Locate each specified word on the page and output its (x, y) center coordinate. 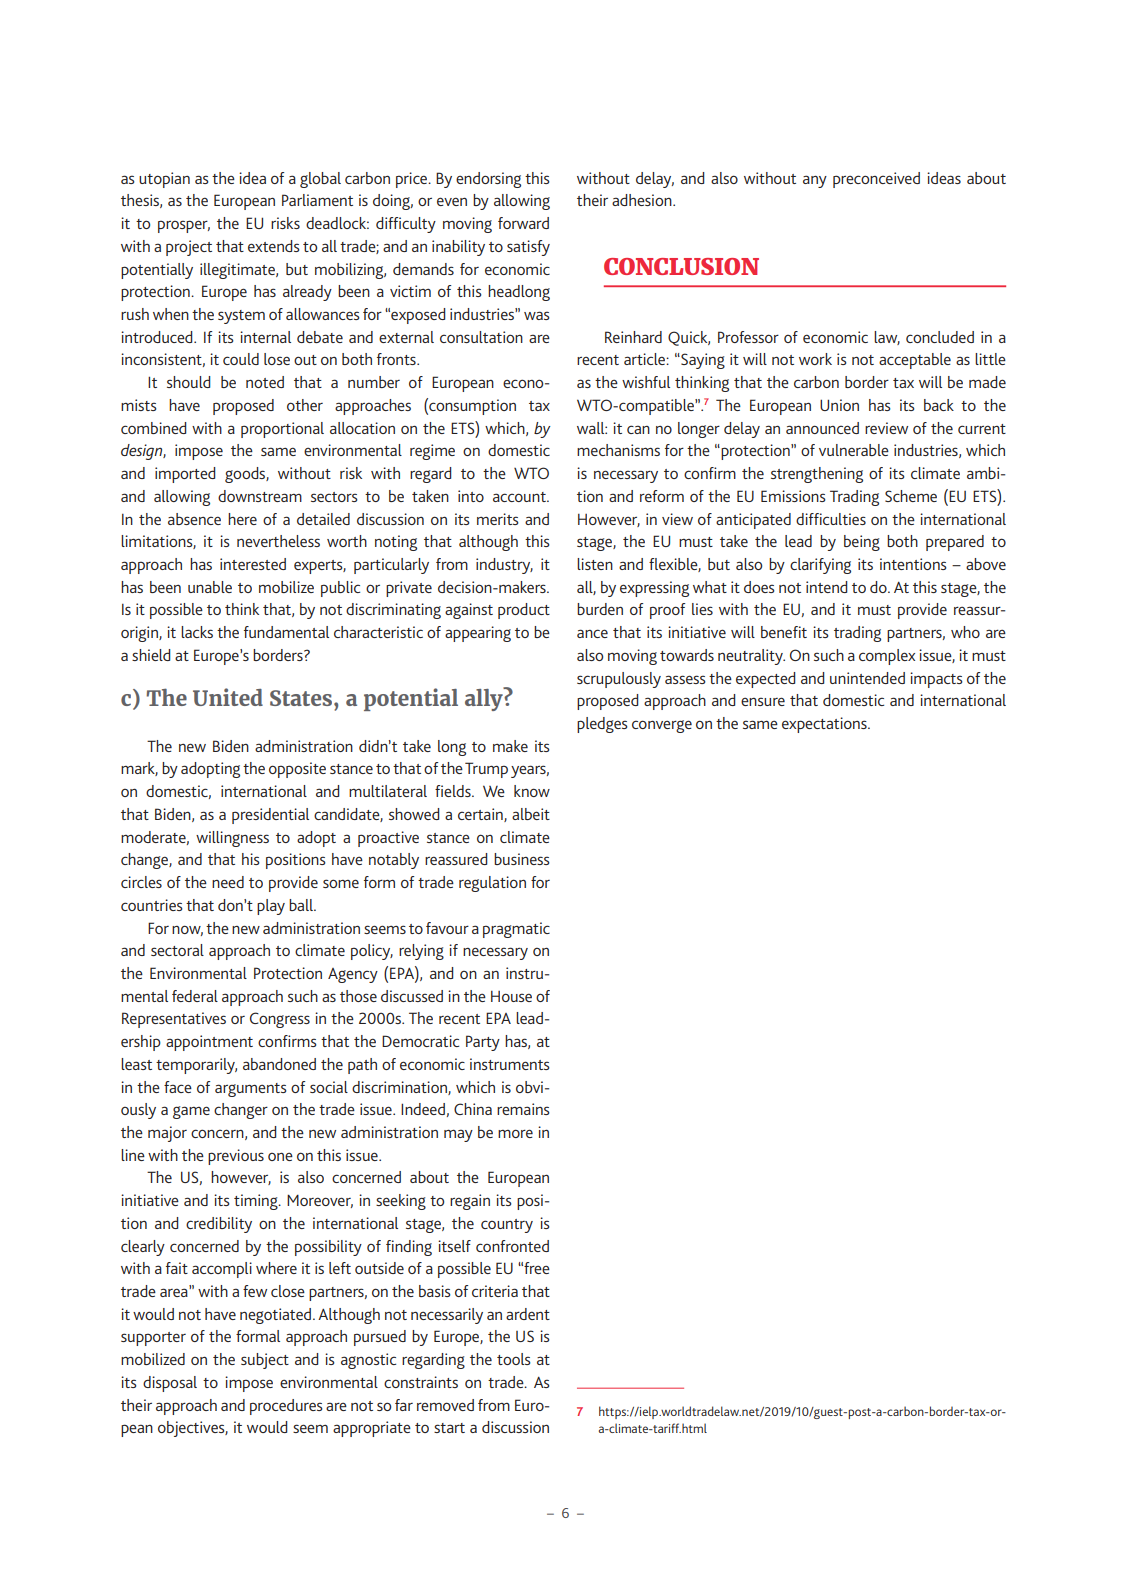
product (524, 611)
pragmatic (516, 930)
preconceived (876, 180)
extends (274, 246)
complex (887, 657)
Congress (280, 1020)
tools (514, 1359)
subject (265, 1361)
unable (210, 587)
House (511, 996)
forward (523, 223)
